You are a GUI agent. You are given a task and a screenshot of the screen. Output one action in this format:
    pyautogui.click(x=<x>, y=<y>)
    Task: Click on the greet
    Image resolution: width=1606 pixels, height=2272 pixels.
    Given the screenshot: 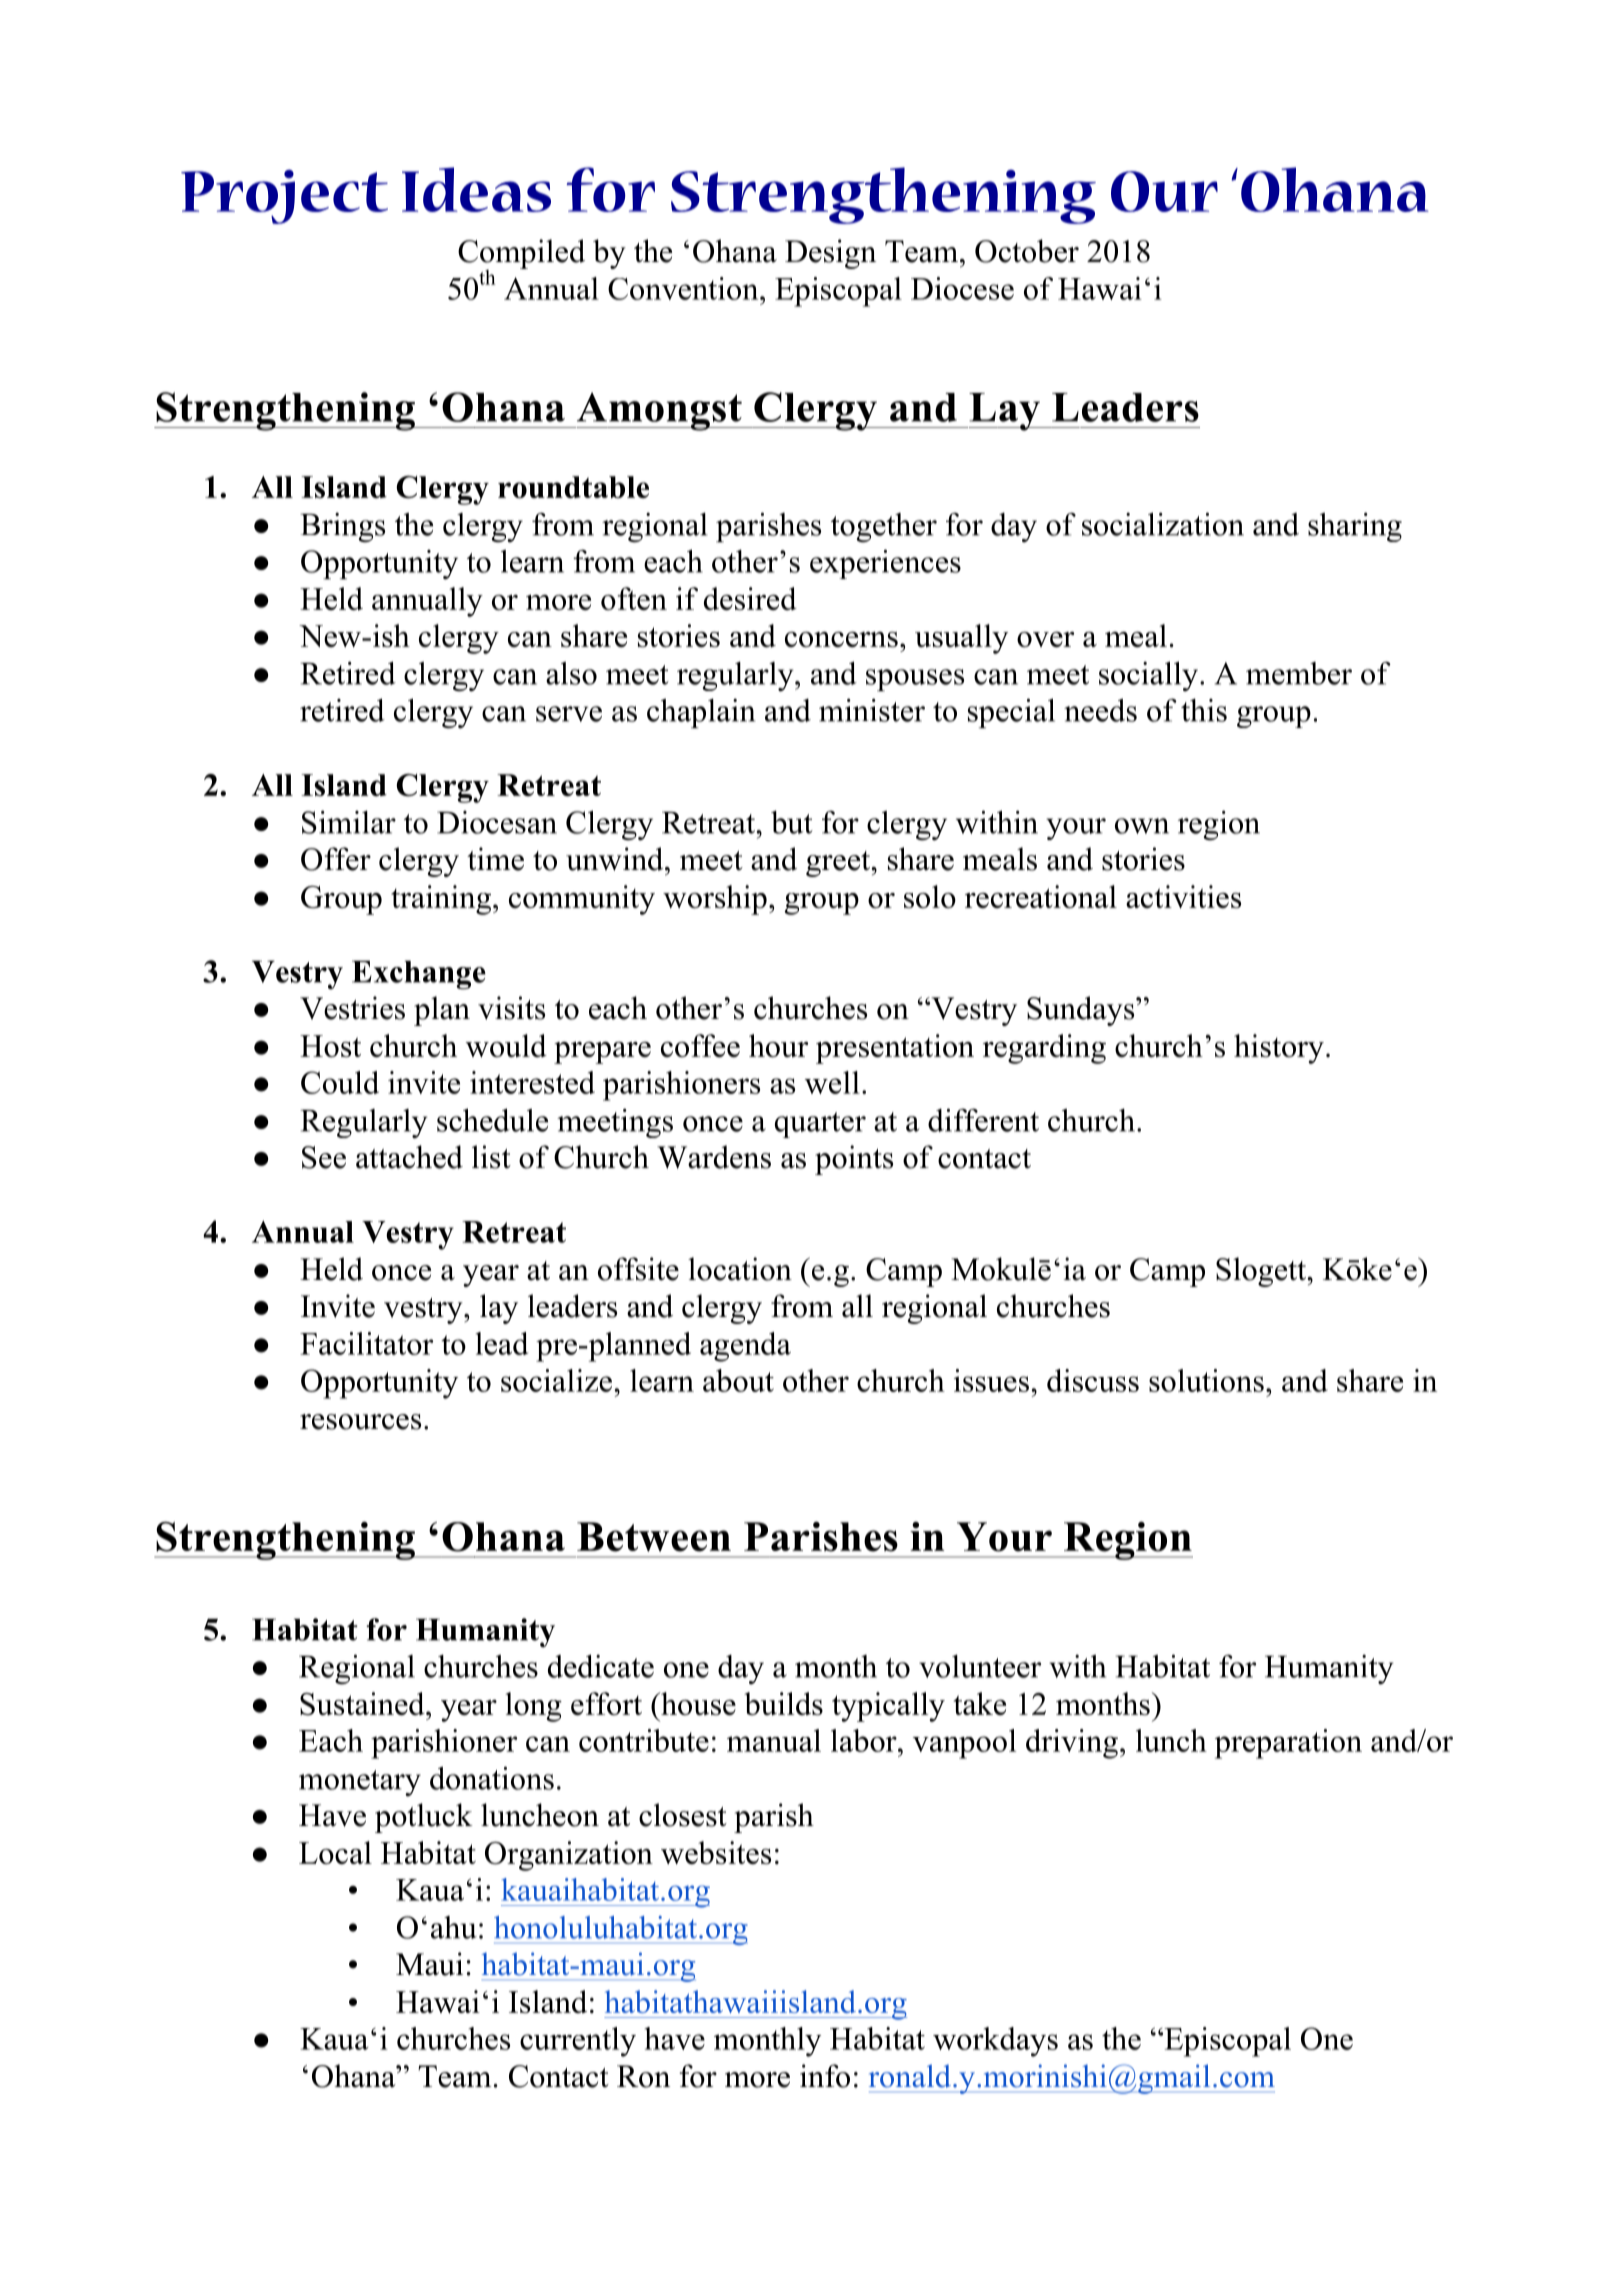 What is the action you would take?
    pyautogui.click(x=839, y=864)
